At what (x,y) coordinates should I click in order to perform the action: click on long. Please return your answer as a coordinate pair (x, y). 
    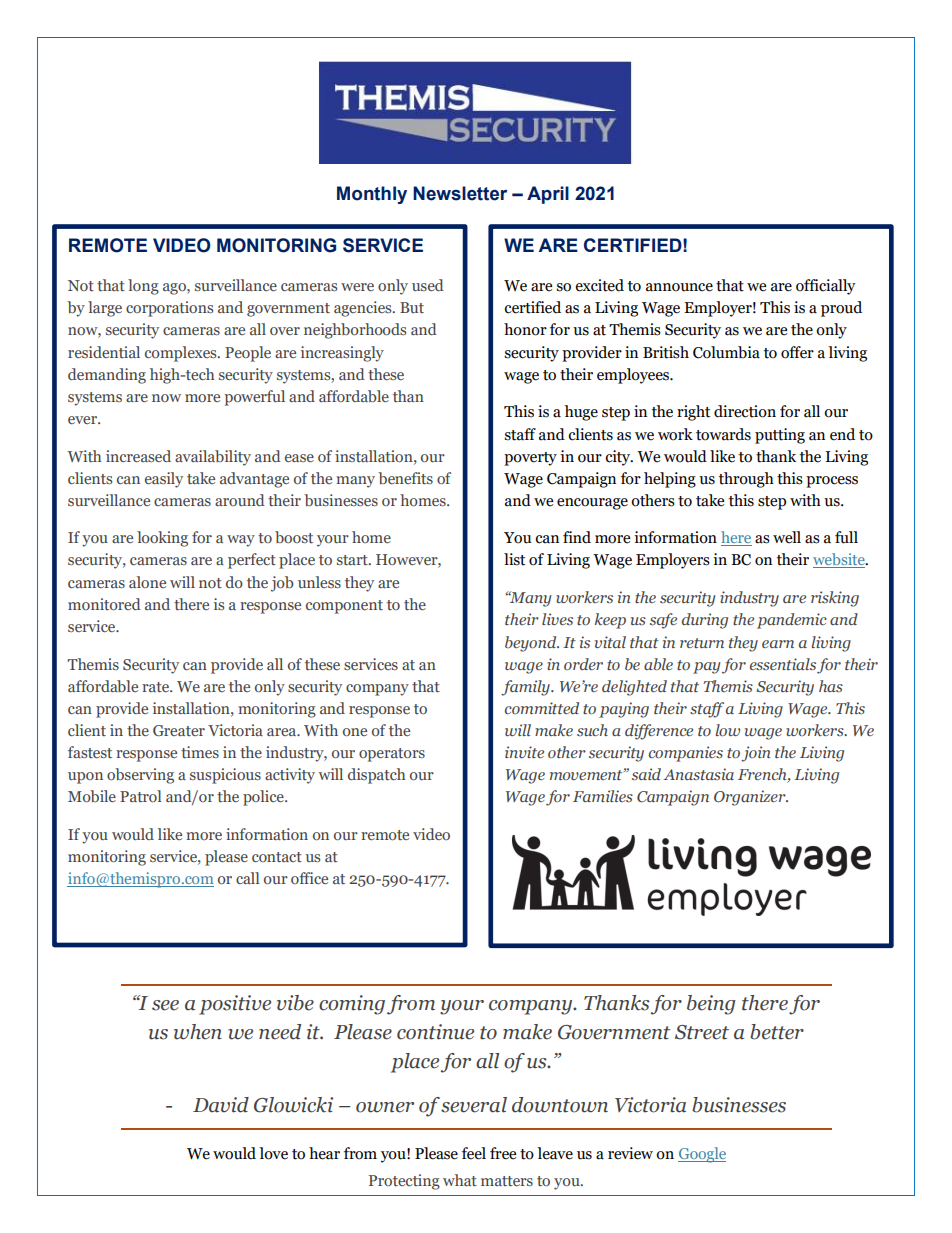
    Looking at the image, I should click on (143, 287).
